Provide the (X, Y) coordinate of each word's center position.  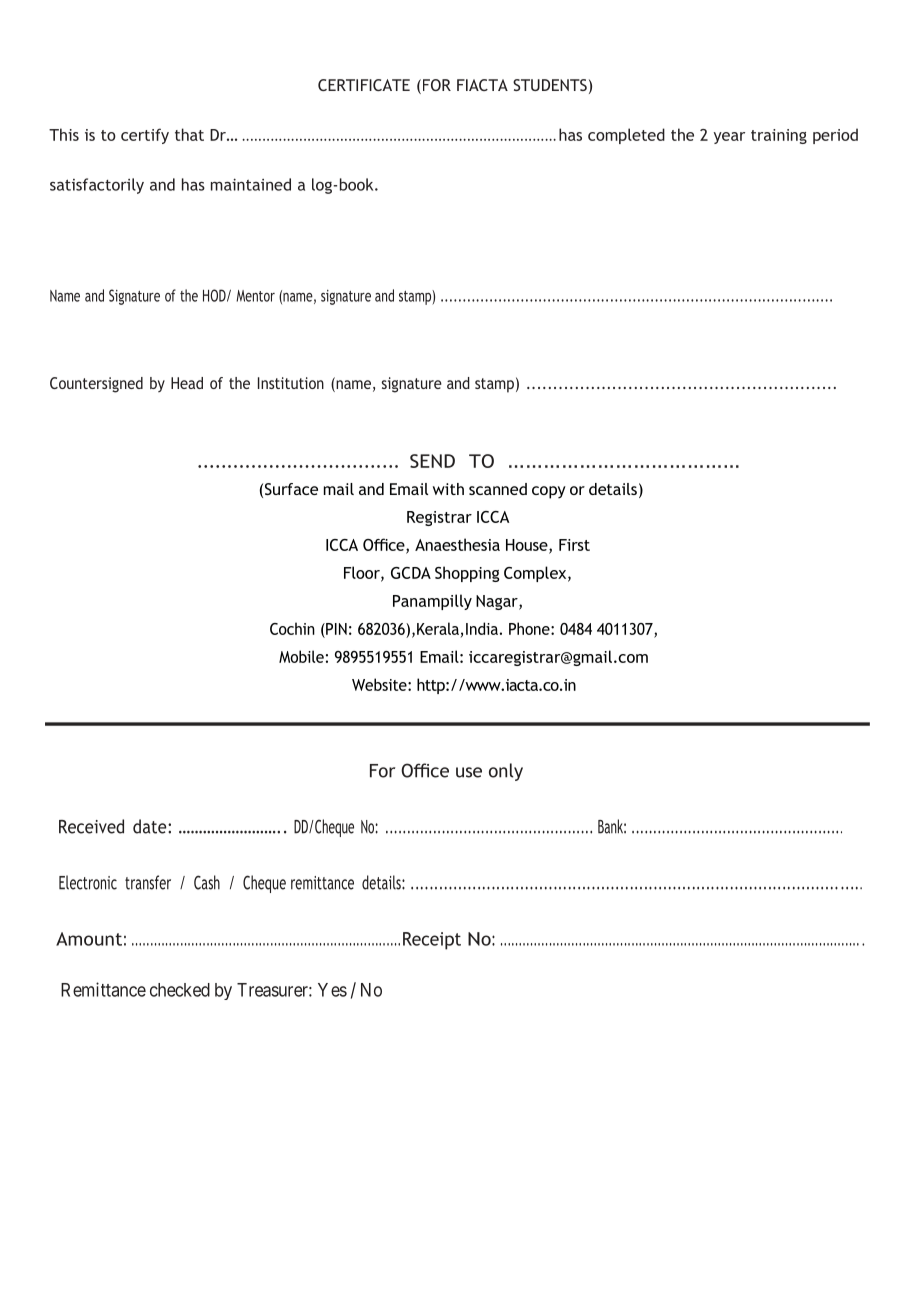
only (506, 772)
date (151, 826)
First (574, 545)
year (729, 138)
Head (187, 383)
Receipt (432, 941)
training (779, 136)
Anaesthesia (457, 544)
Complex (536, 574)
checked (180, 990)
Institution (291, 383)
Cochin (292, 628)
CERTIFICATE (364, 85)
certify (145, 136)
